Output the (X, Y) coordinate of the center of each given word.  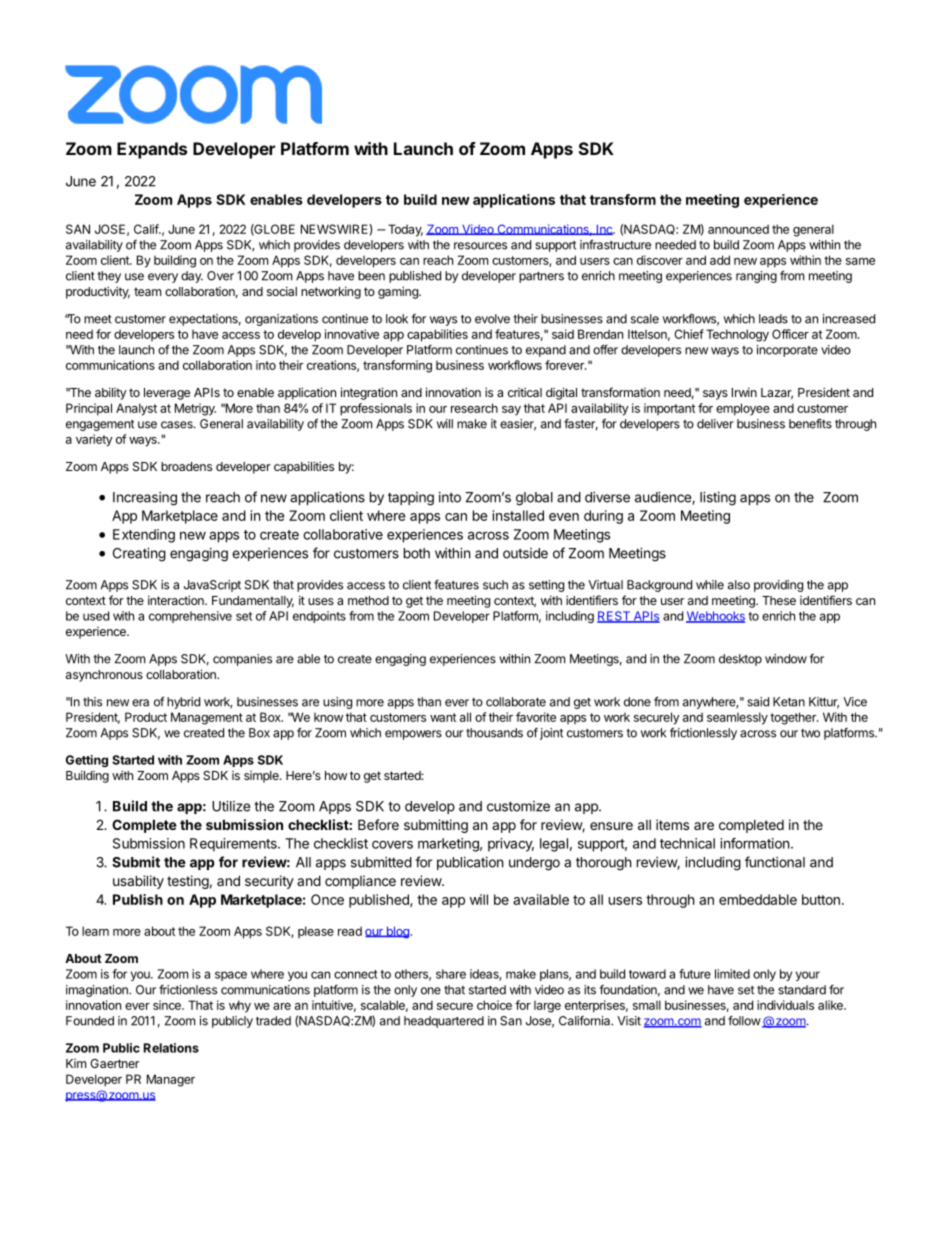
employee (743, 409)
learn (95, 931)
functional (775, 862)
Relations (171, 1048)
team (147, 291)
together (794, 718)
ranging (756, 277)
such (495, 585)
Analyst (136, 409)
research (474, 408)
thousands (494, 733)
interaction (177, 600)
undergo (534, 864)
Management (207, 718)
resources (480, 246)
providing (778, 586)
